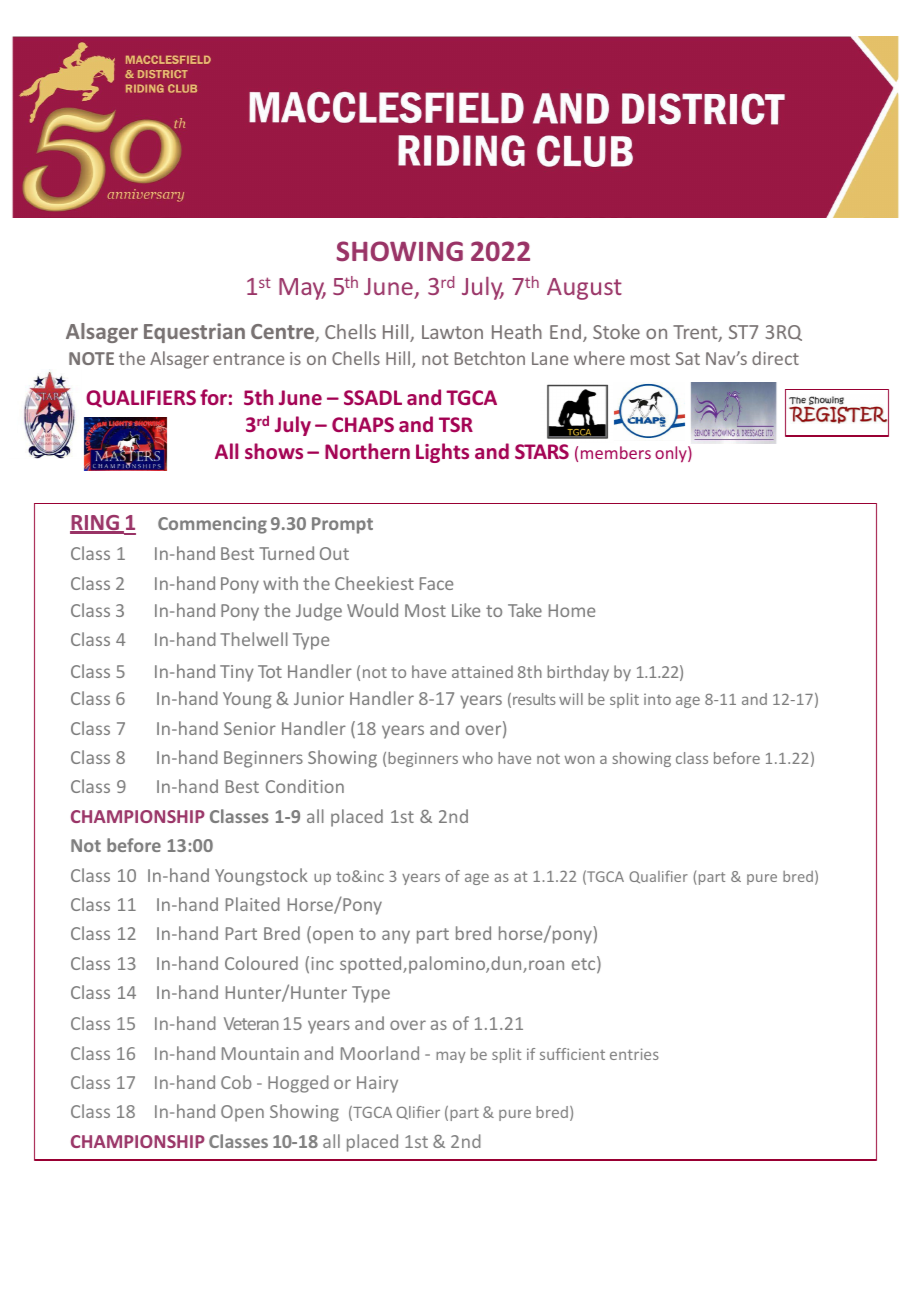 This screenshot has width=911, height=1316. Describe the element at coordinates (236, 1082) in the screenshot. I see `Cob` at that location.
